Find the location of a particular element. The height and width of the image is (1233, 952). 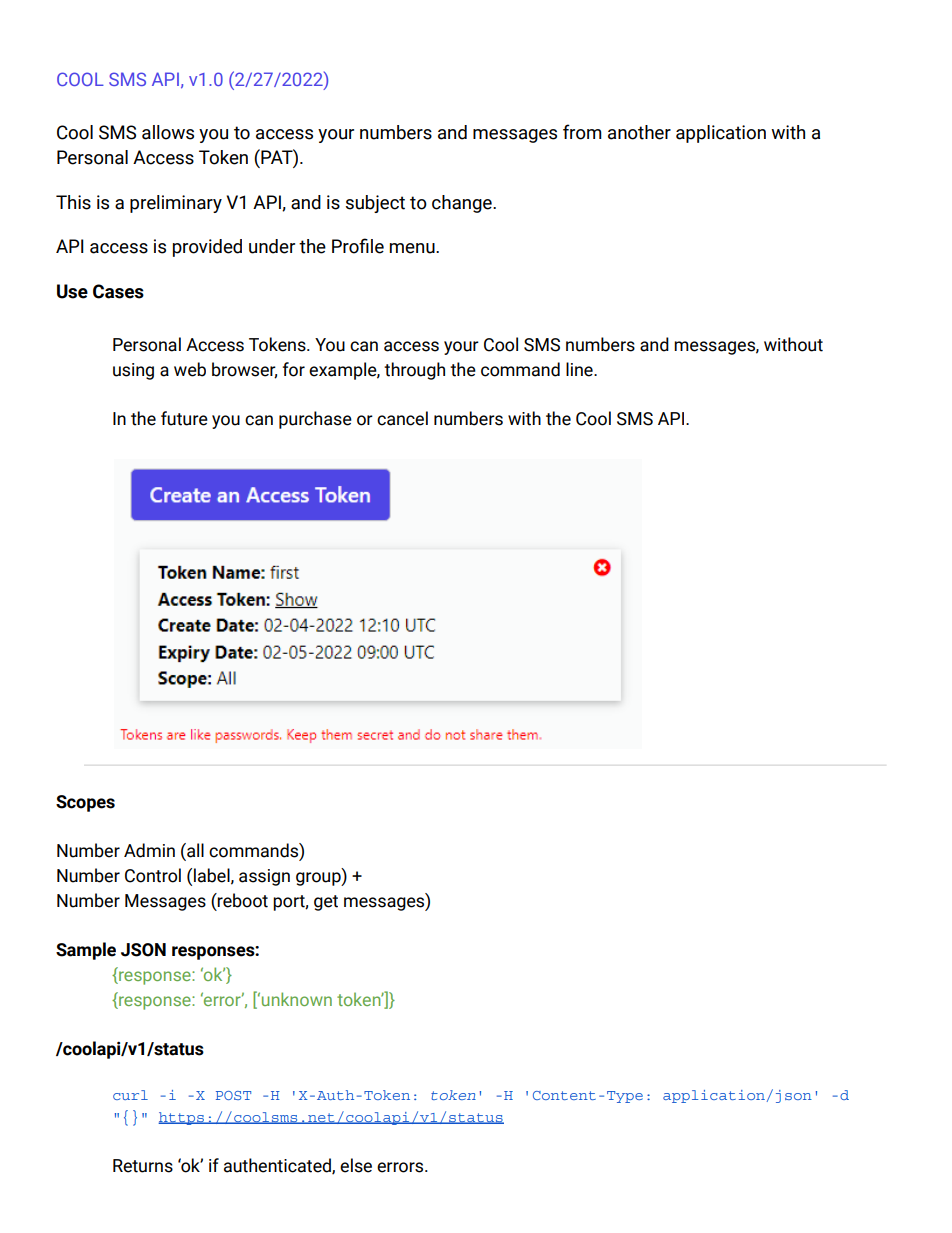

get is located at coordinates (326, 903).
